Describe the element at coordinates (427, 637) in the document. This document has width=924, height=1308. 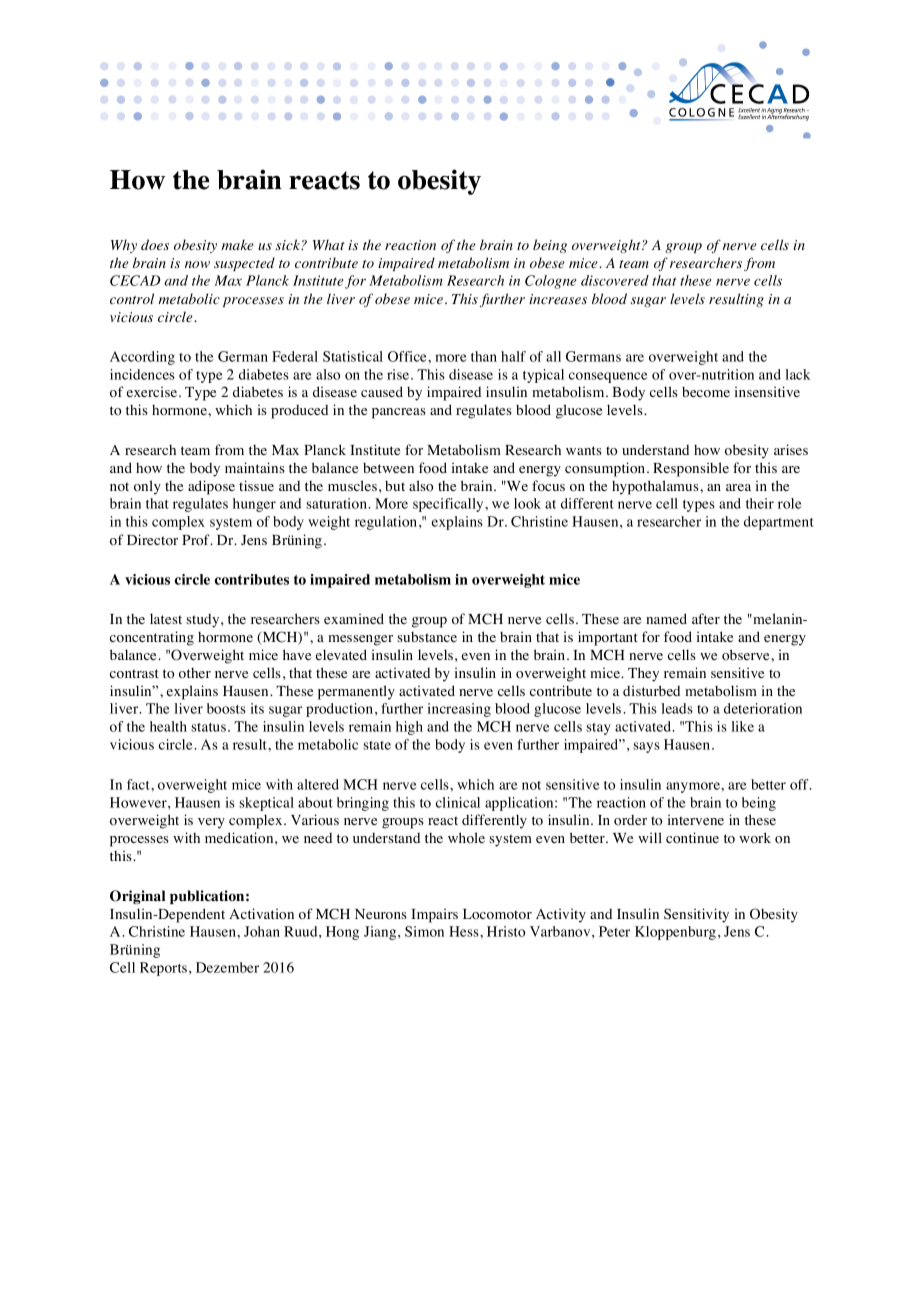
I see `substance` at that location.
